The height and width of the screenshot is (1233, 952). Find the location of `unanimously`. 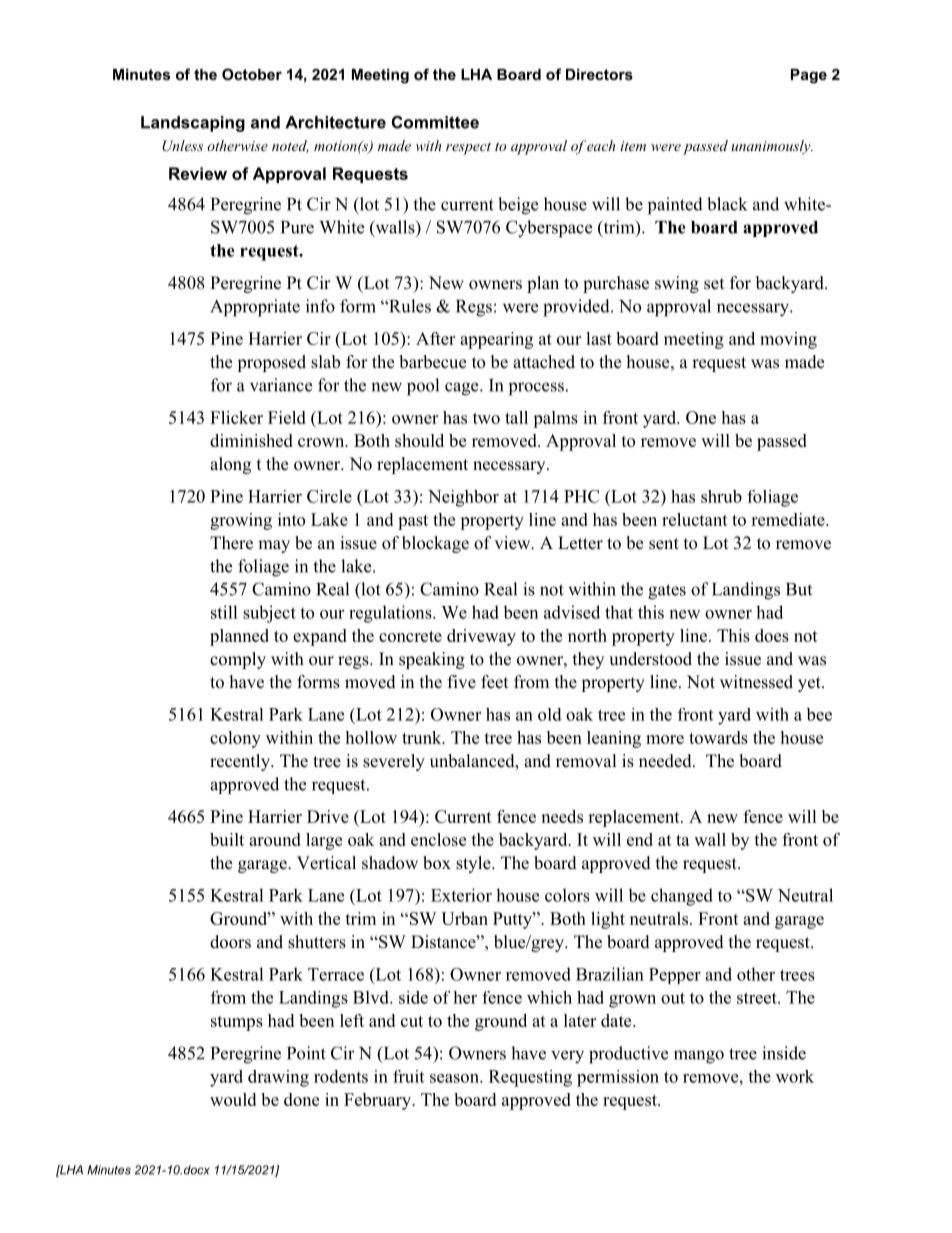

unanimously is located at coordinates (772, 147).
